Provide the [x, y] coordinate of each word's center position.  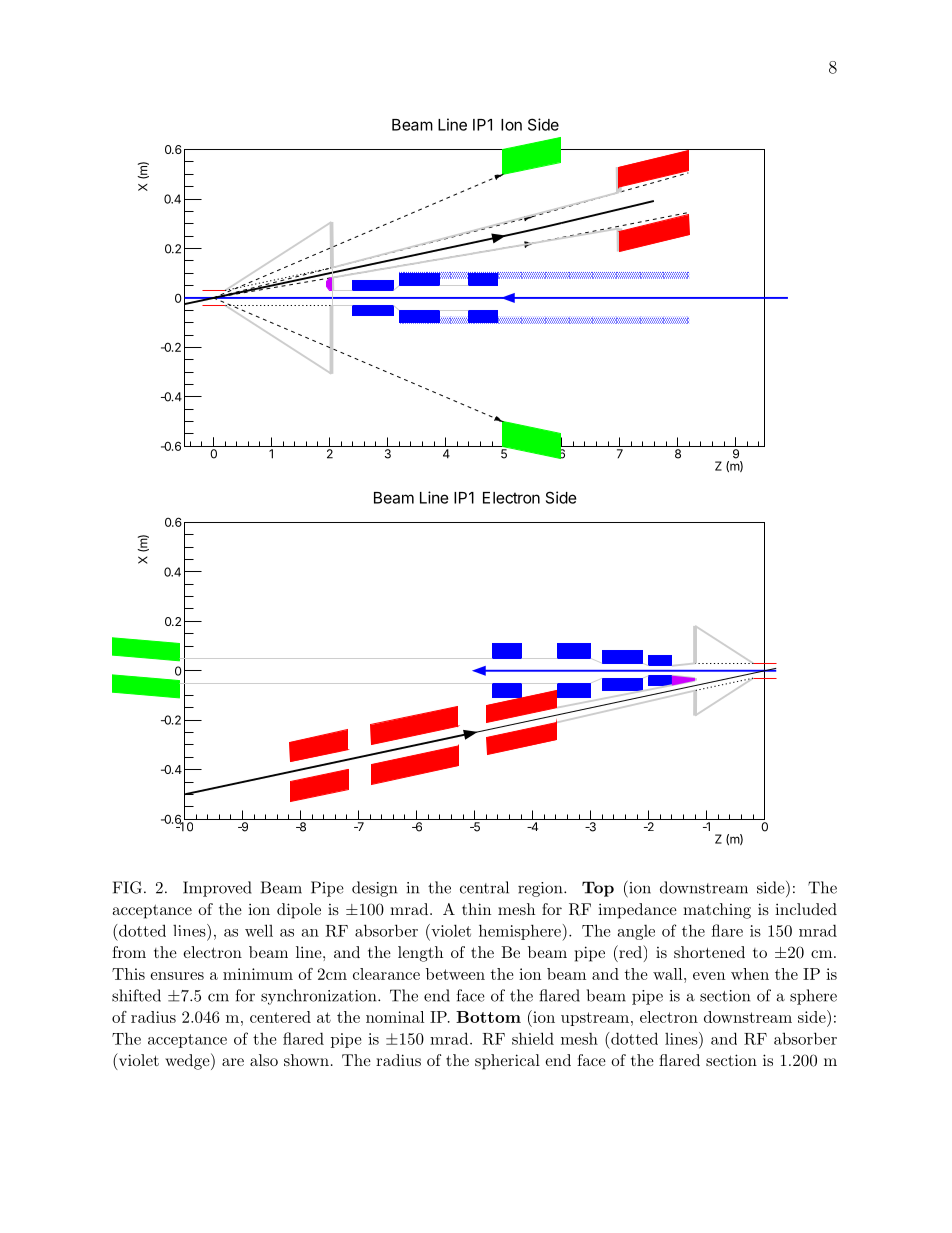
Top [598, 889]
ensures [177, 976]
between [455, 974]
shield [533, 1038]
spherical [507, 1062]
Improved [217, 889]
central [484, 887]
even [709, 976]
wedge [188, 1061]
